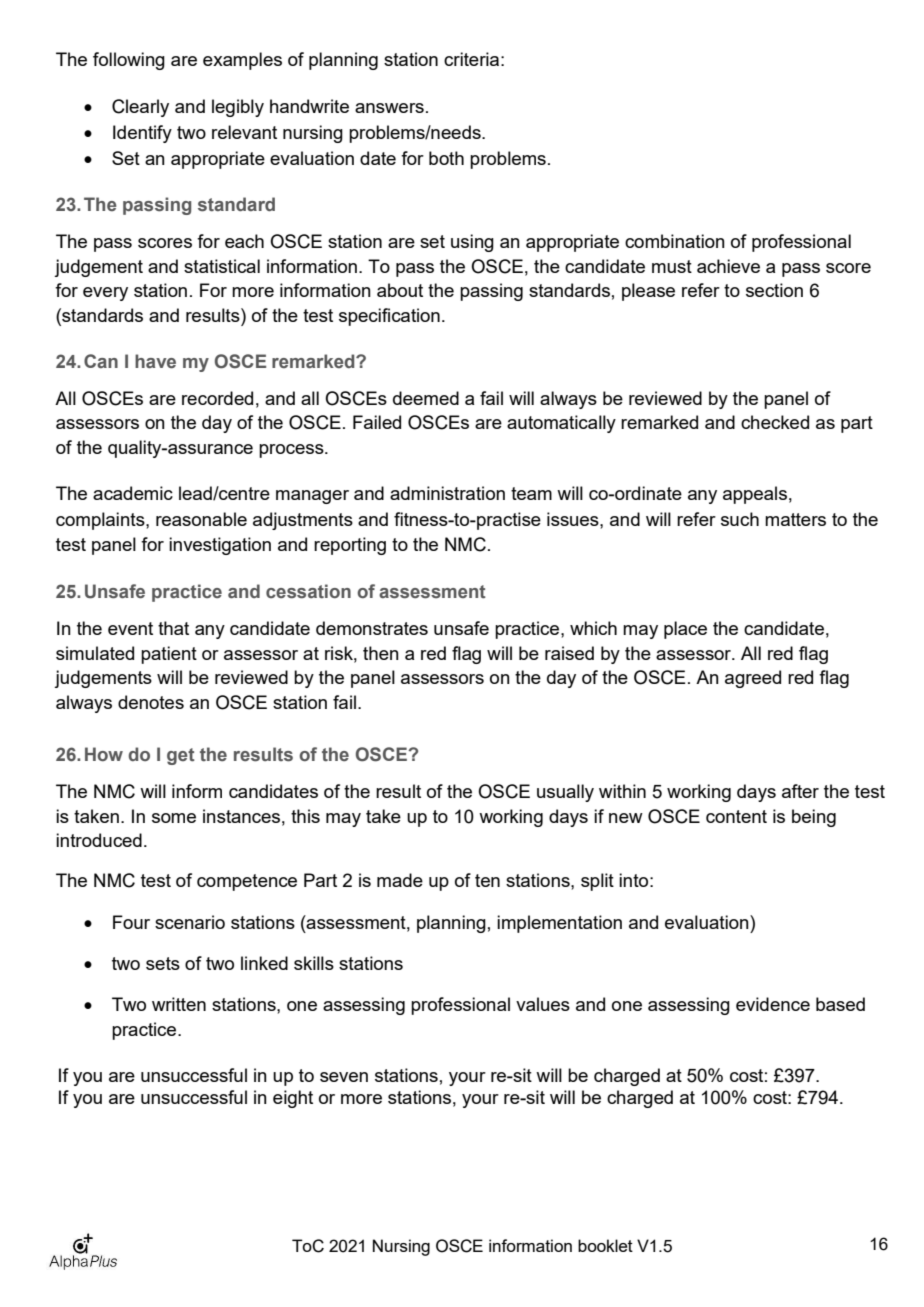 The width and height of the screenshot is (924, 1307). Describe the element at coordinates (140, 108) in the screenshot. I see `Clearly` at that location.
